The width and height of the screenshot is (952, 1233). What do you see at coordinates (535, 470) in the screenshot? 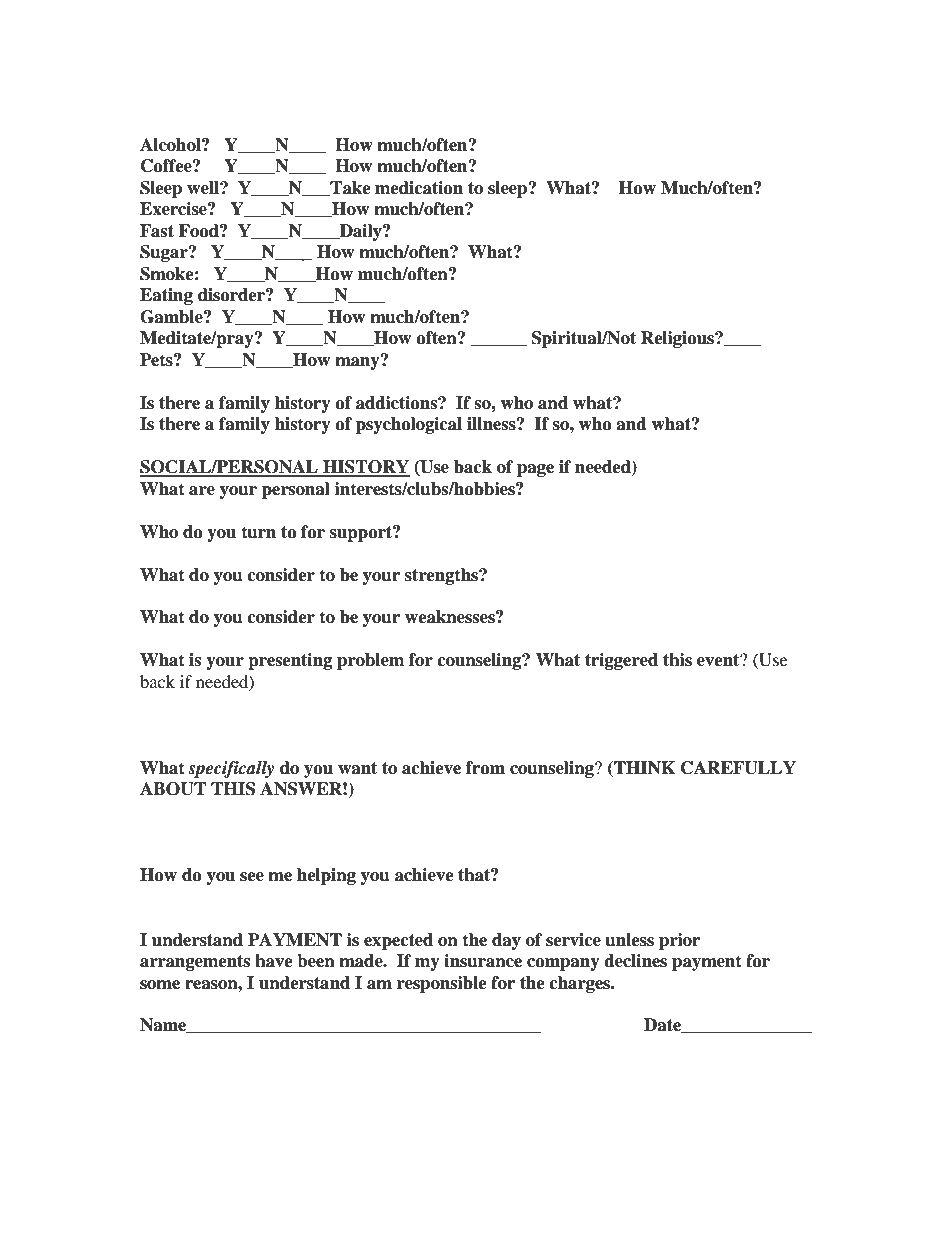
I see `page` at bounding box center [535, 470].
